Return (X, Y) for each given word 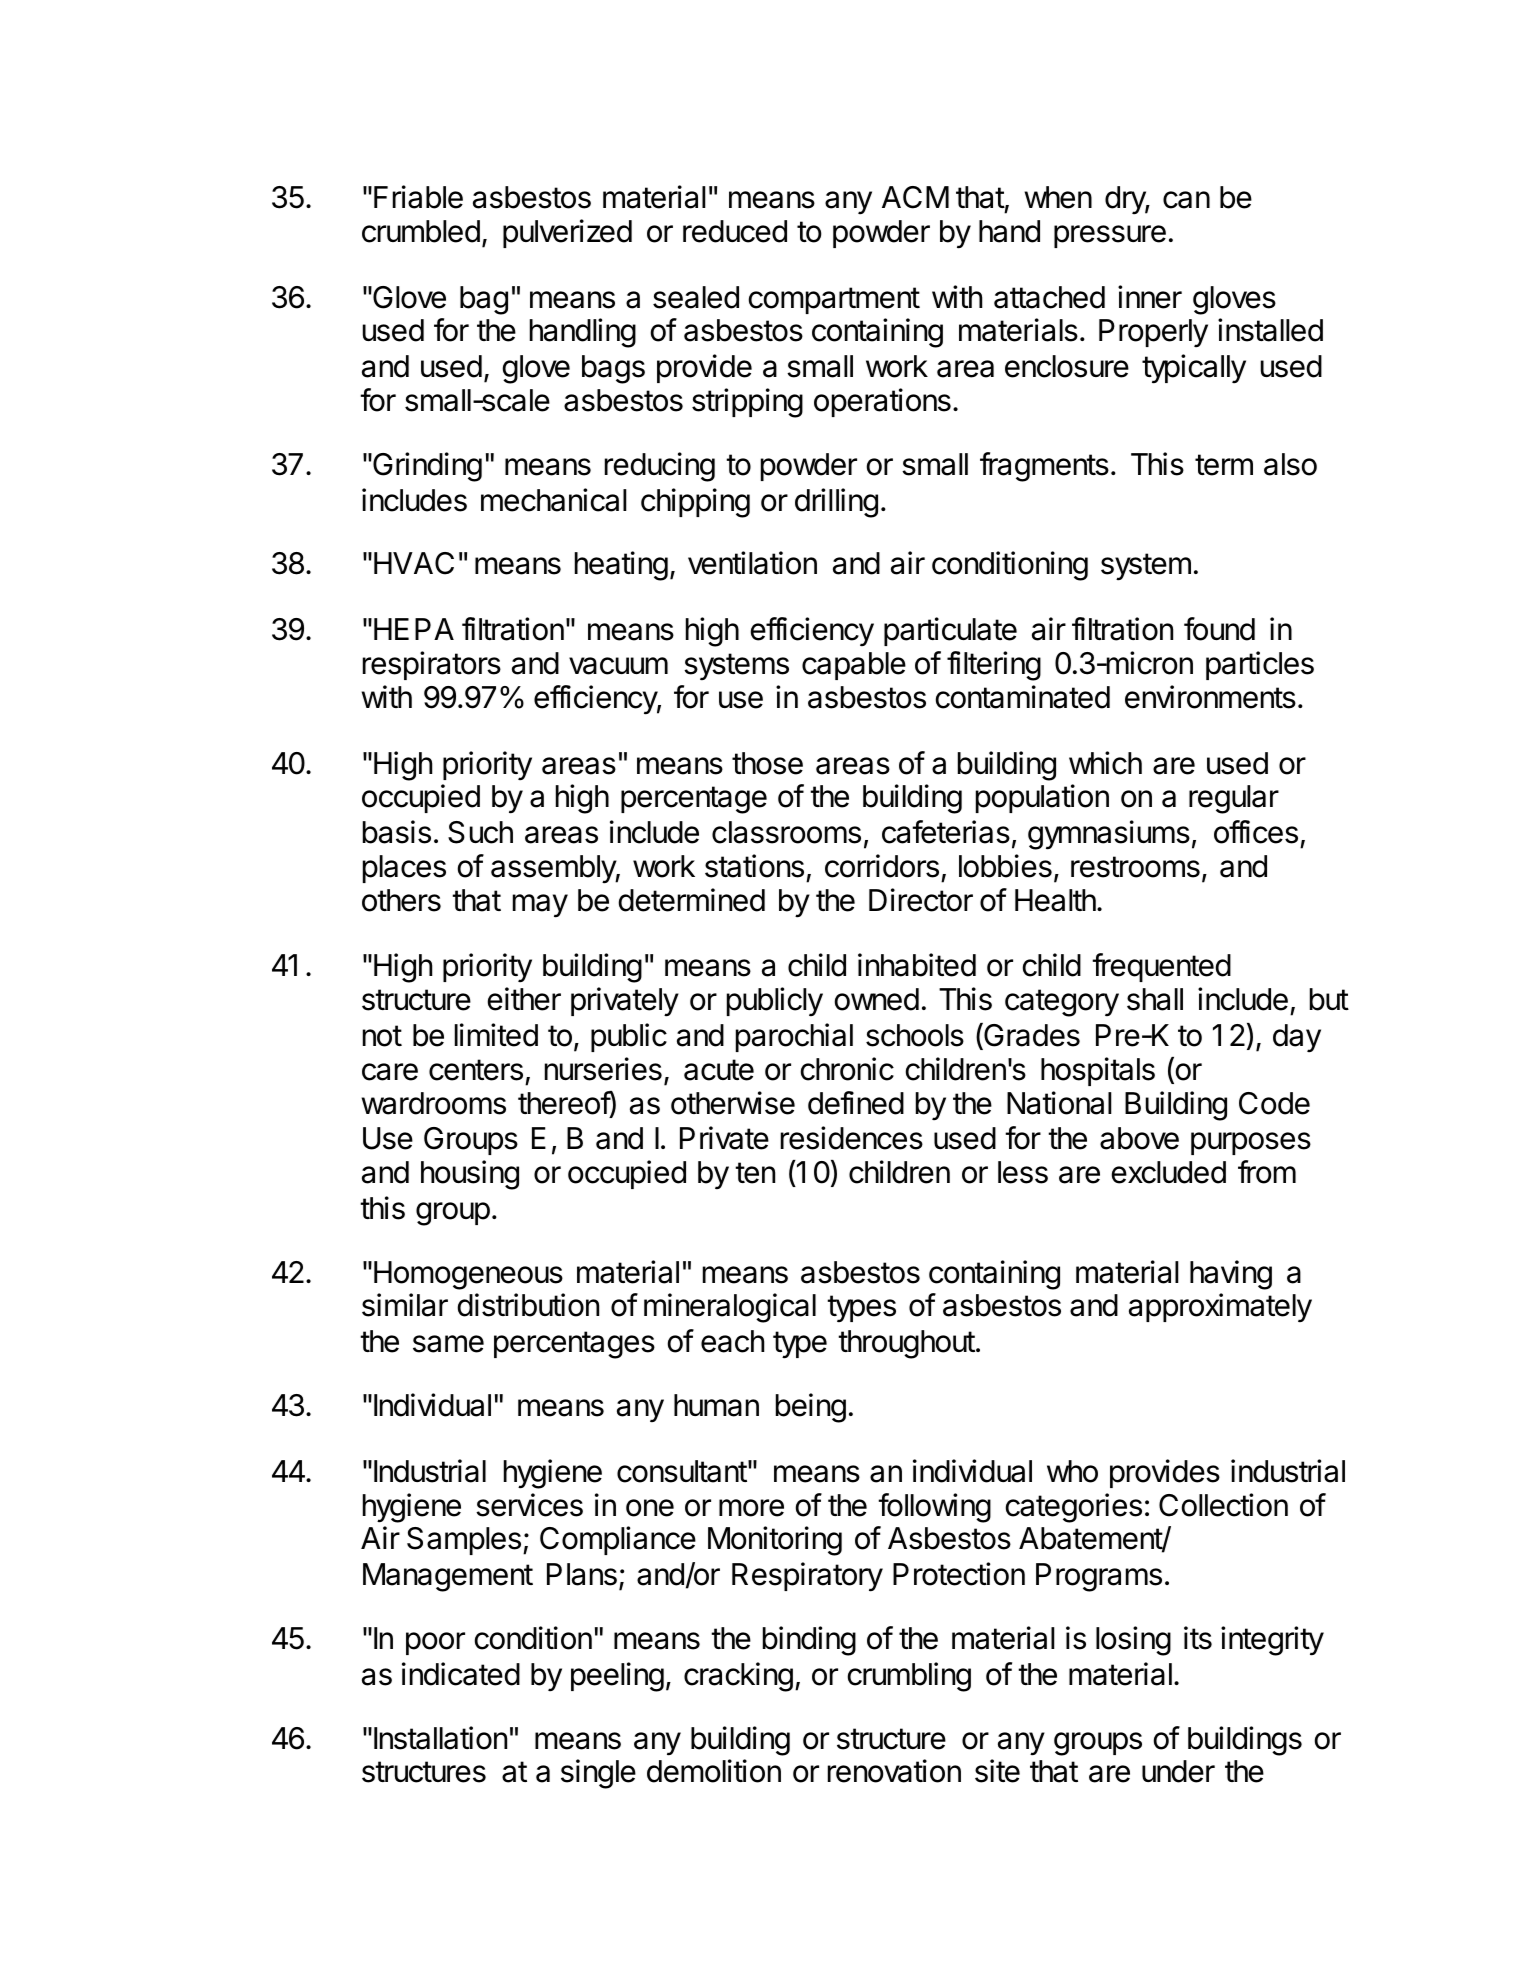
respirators (432, 665)
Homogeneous (468, 1275)
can (1186, 200)
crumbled (421, 231)
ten (755, 1173)
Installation (440, 1738)
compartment (834, 300)
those (767, 763)
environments (1210, 697)
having (1231, 1275)
